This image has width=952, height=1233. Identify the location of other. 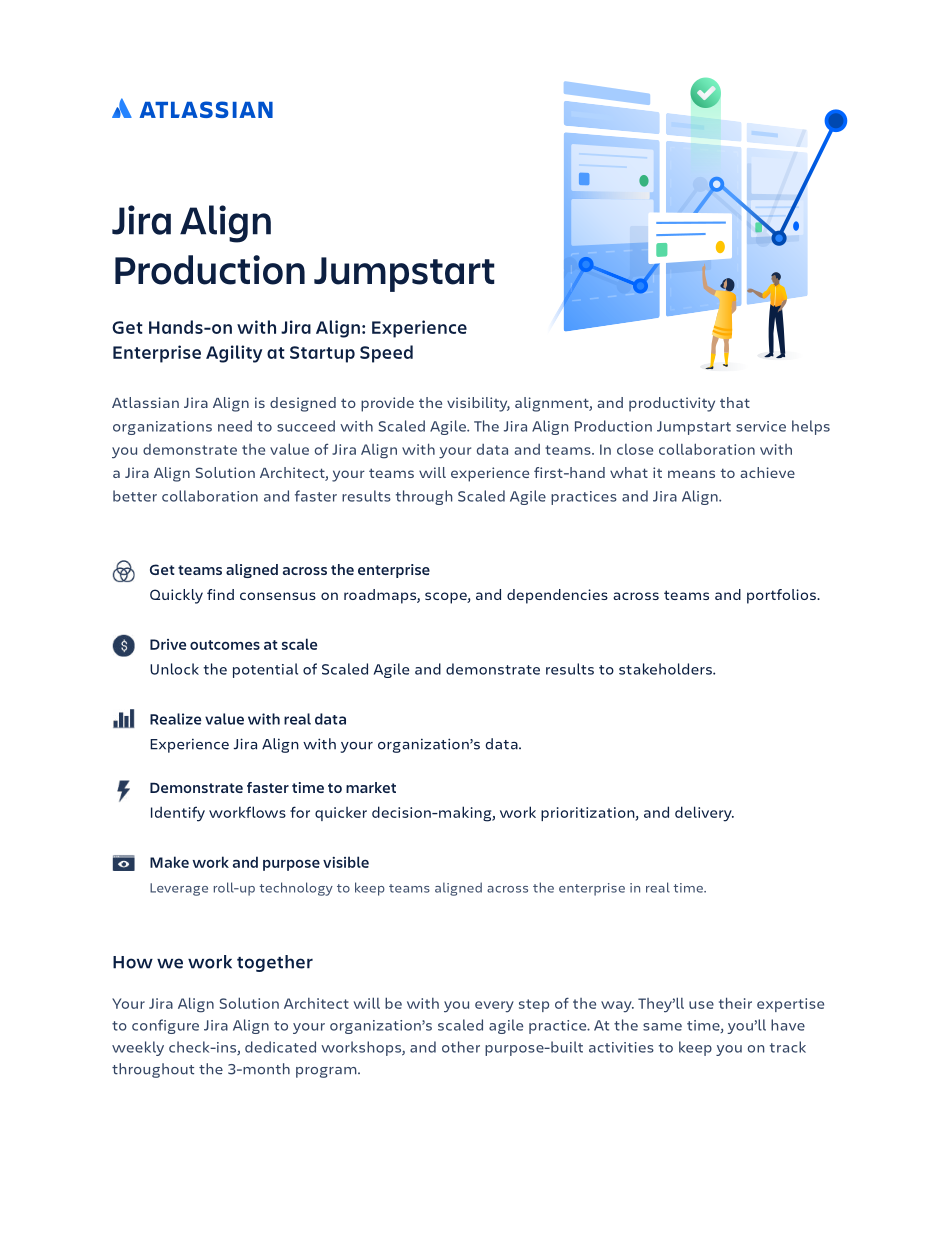
(461, 1047).
